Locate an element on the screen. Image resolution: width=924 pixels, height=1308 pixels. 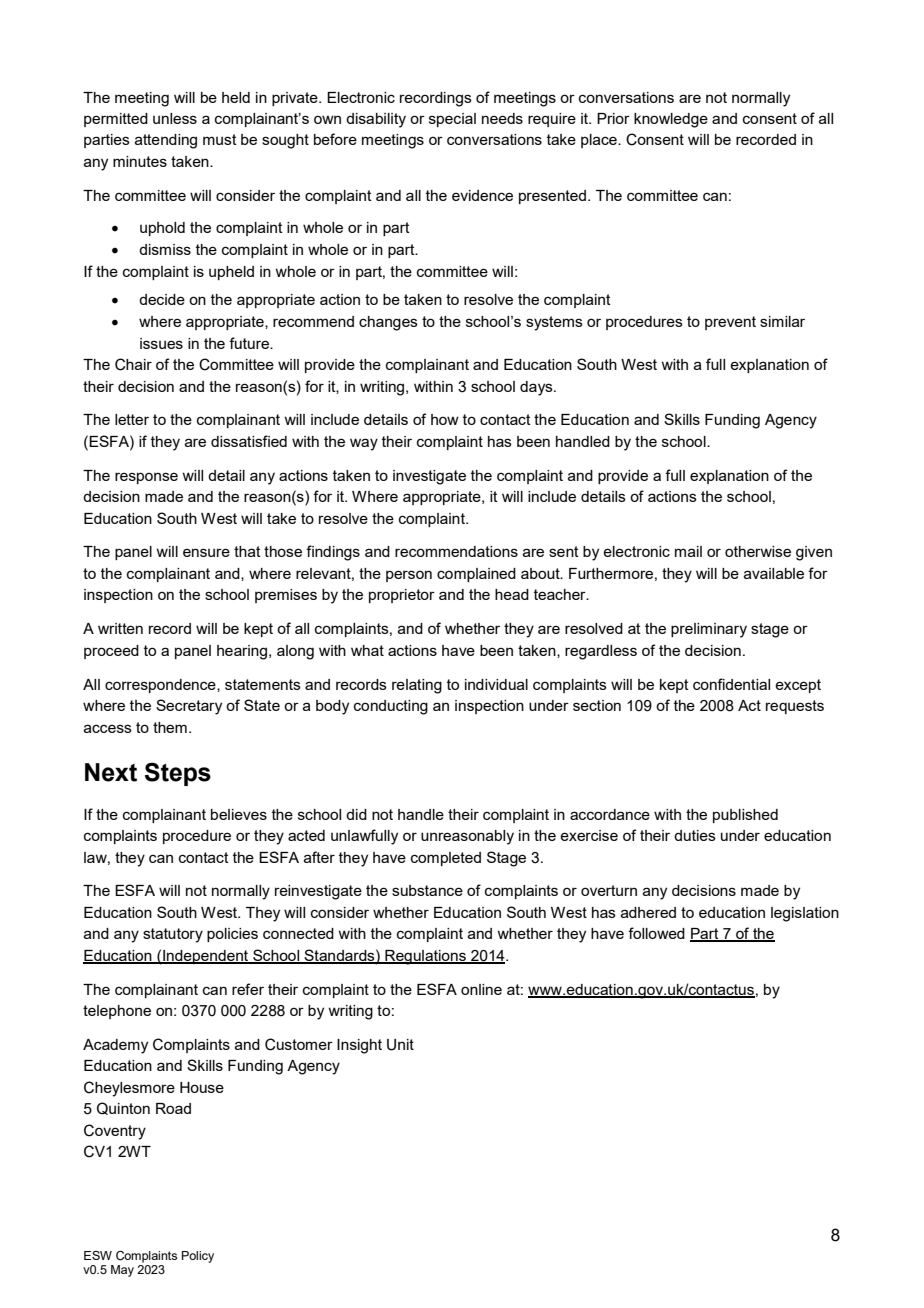
response is located at coordinates (146, 478).
